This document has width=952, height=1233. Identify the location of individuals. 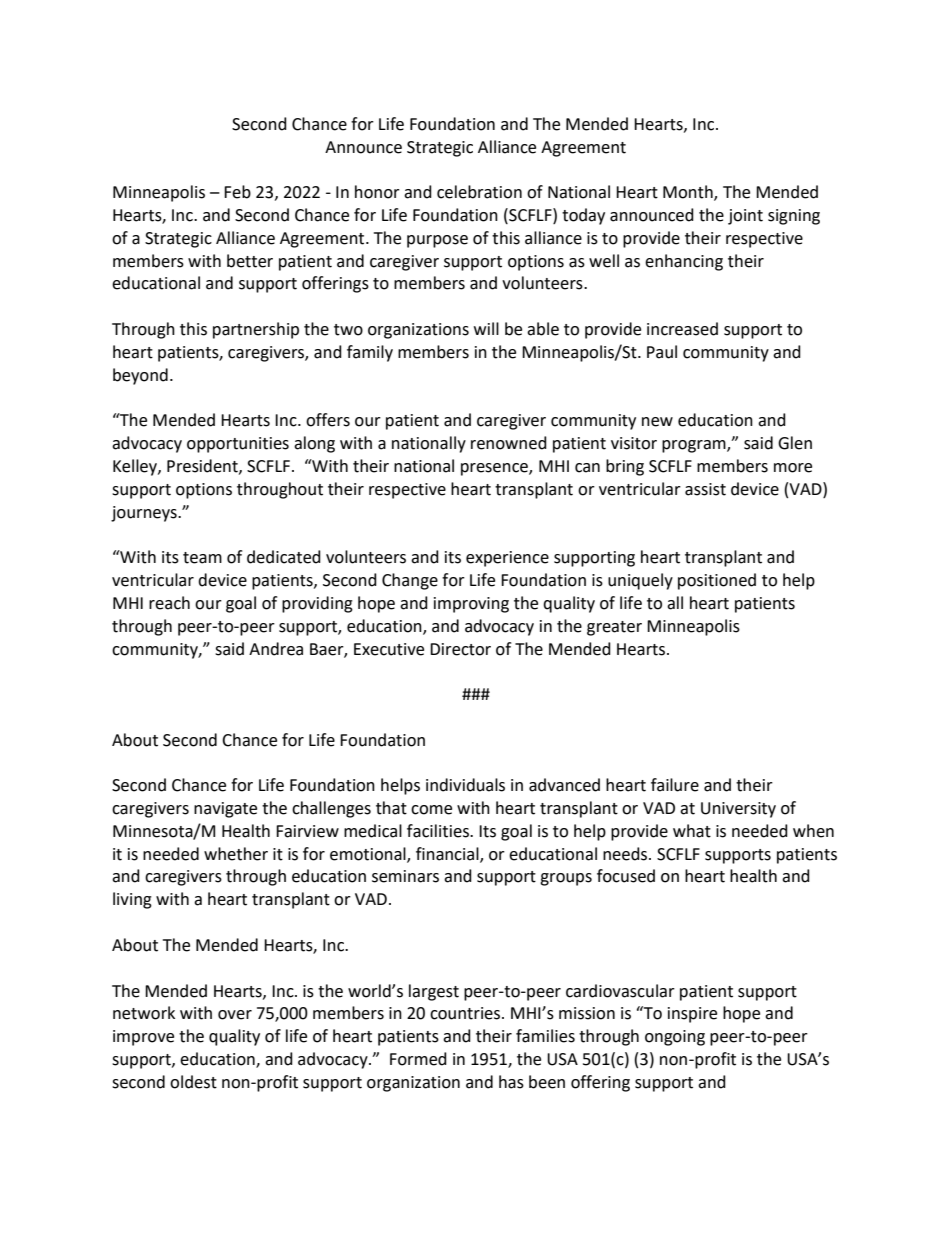
(465, 785).
